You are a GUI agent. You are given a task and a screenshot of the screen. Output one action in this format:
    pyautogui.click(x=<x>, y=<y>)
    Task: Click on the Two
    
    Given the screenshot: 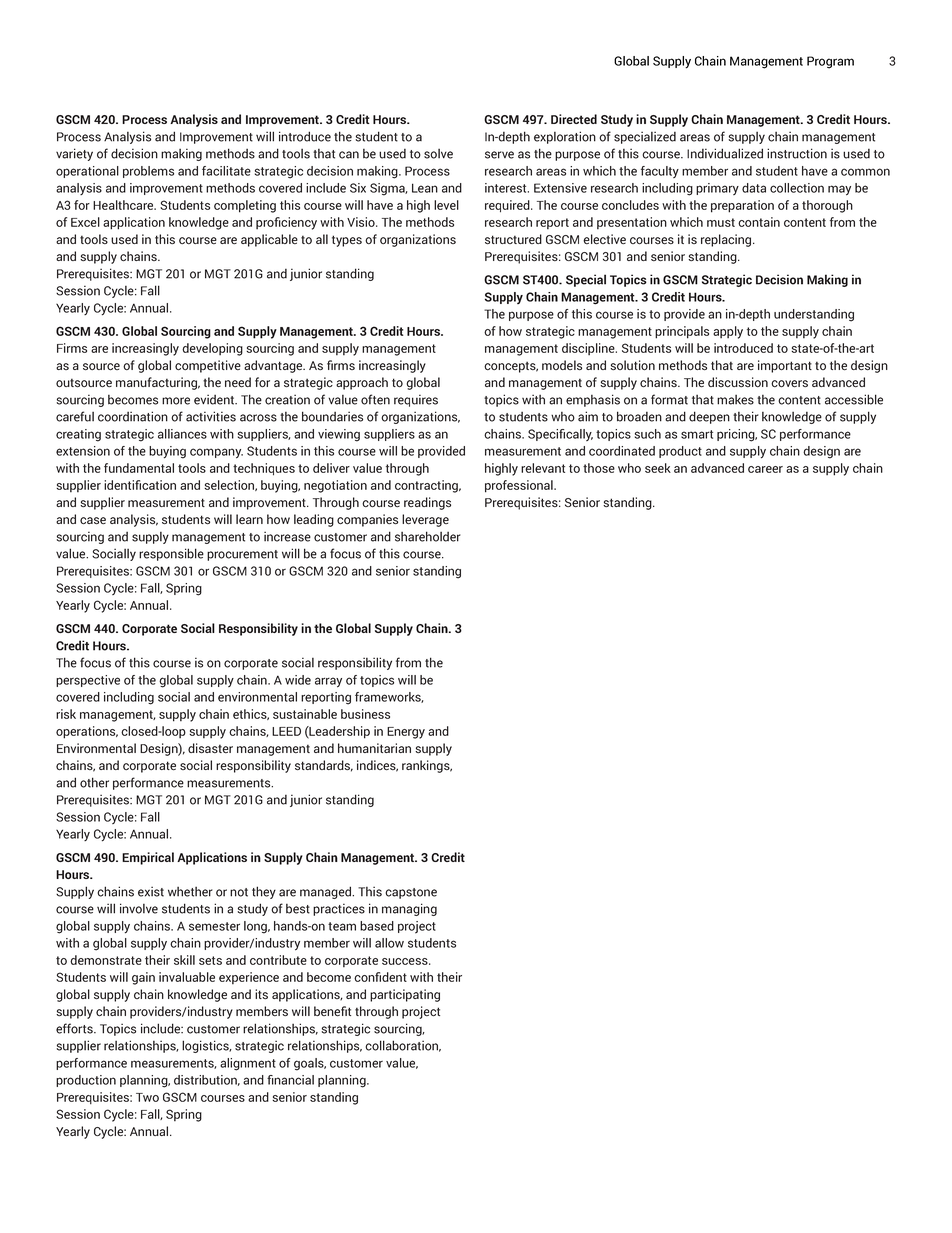 What is the action you would take?
    pyautogui.click(x=147, y=1097)
